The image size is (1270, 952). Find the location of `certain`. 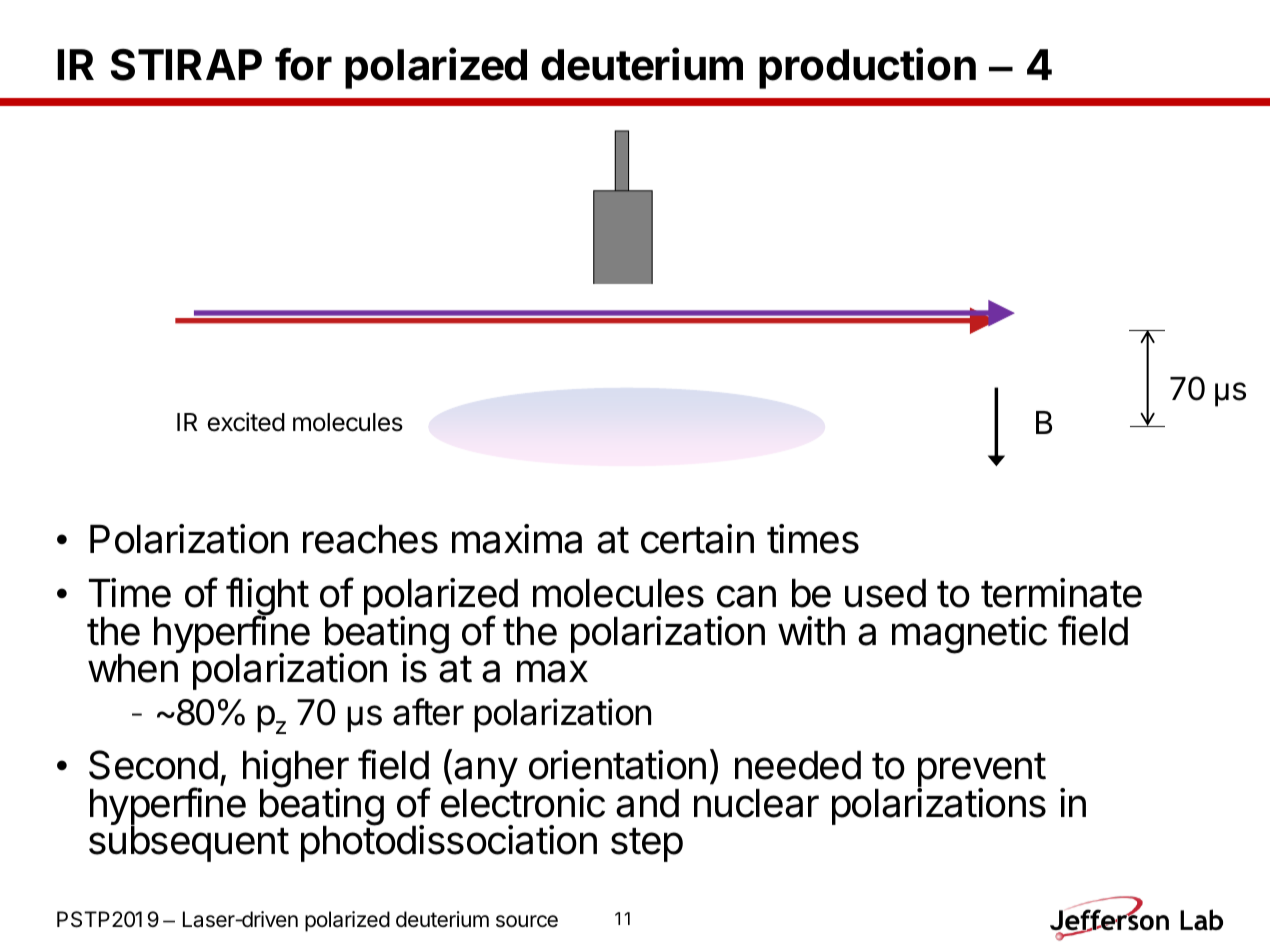

certain is located at coordinates (697, 539).
